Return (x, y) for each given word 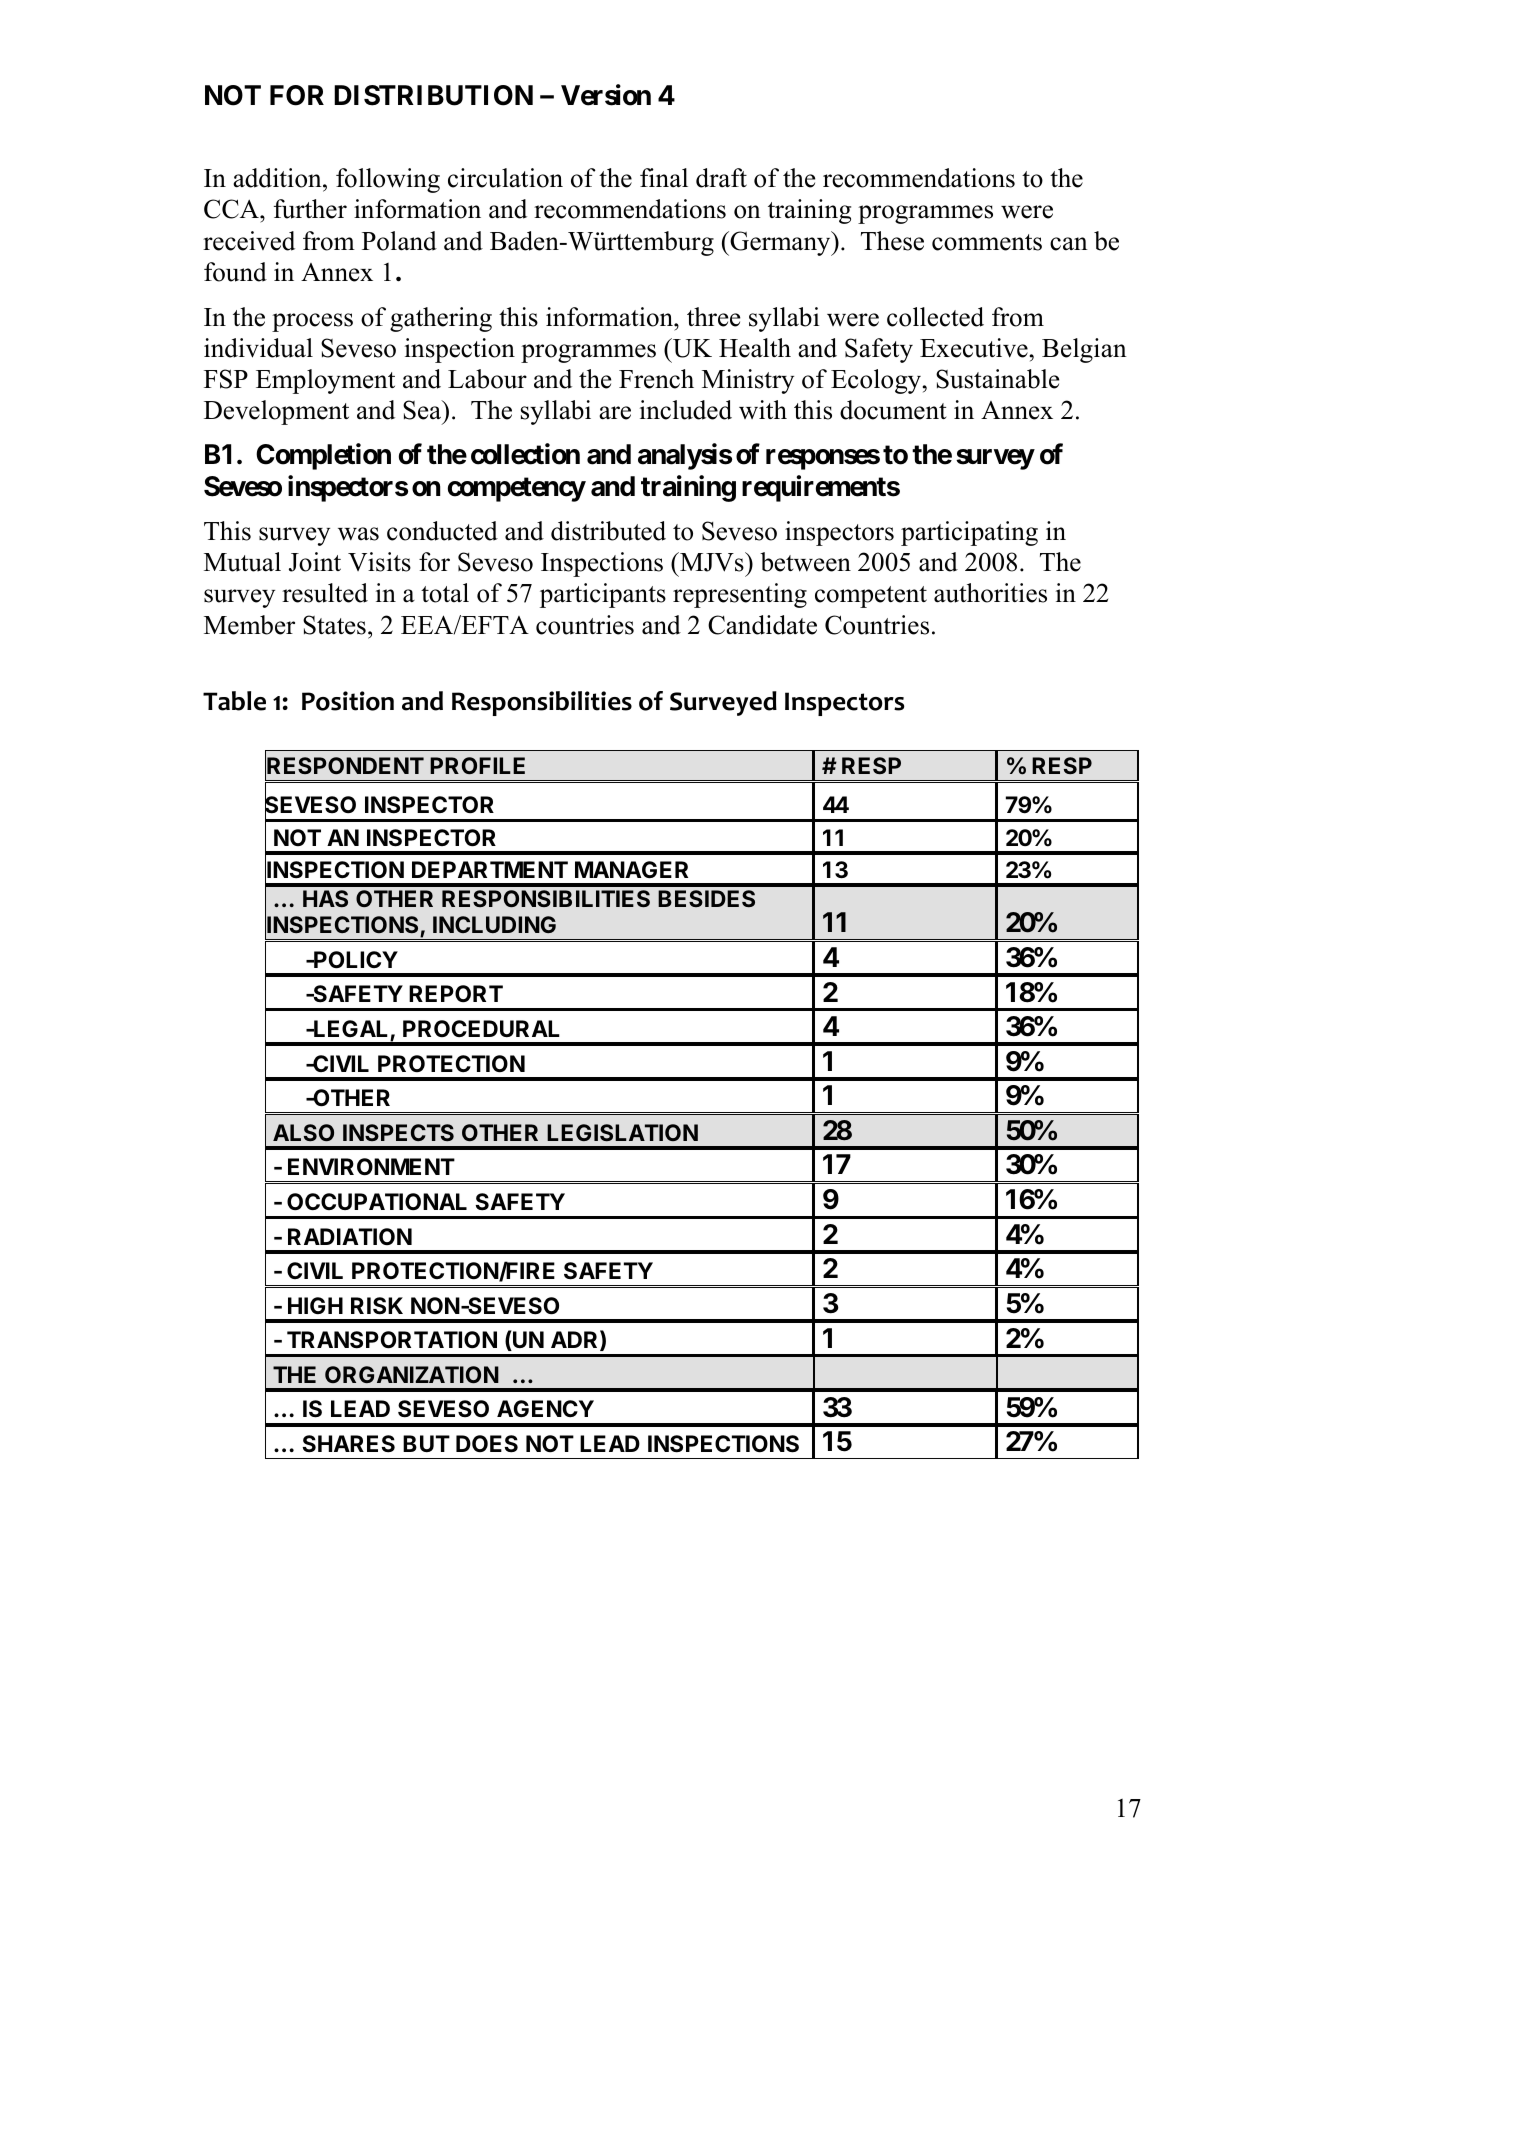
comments (987, 242)
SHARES (349, 1444)
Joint (315, 562)
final (664, 178)
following (388, 180)
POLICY (355, 960)
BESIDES (706, 898)
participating (969, 533)
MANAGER (631, 869)
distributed (608, 531)
